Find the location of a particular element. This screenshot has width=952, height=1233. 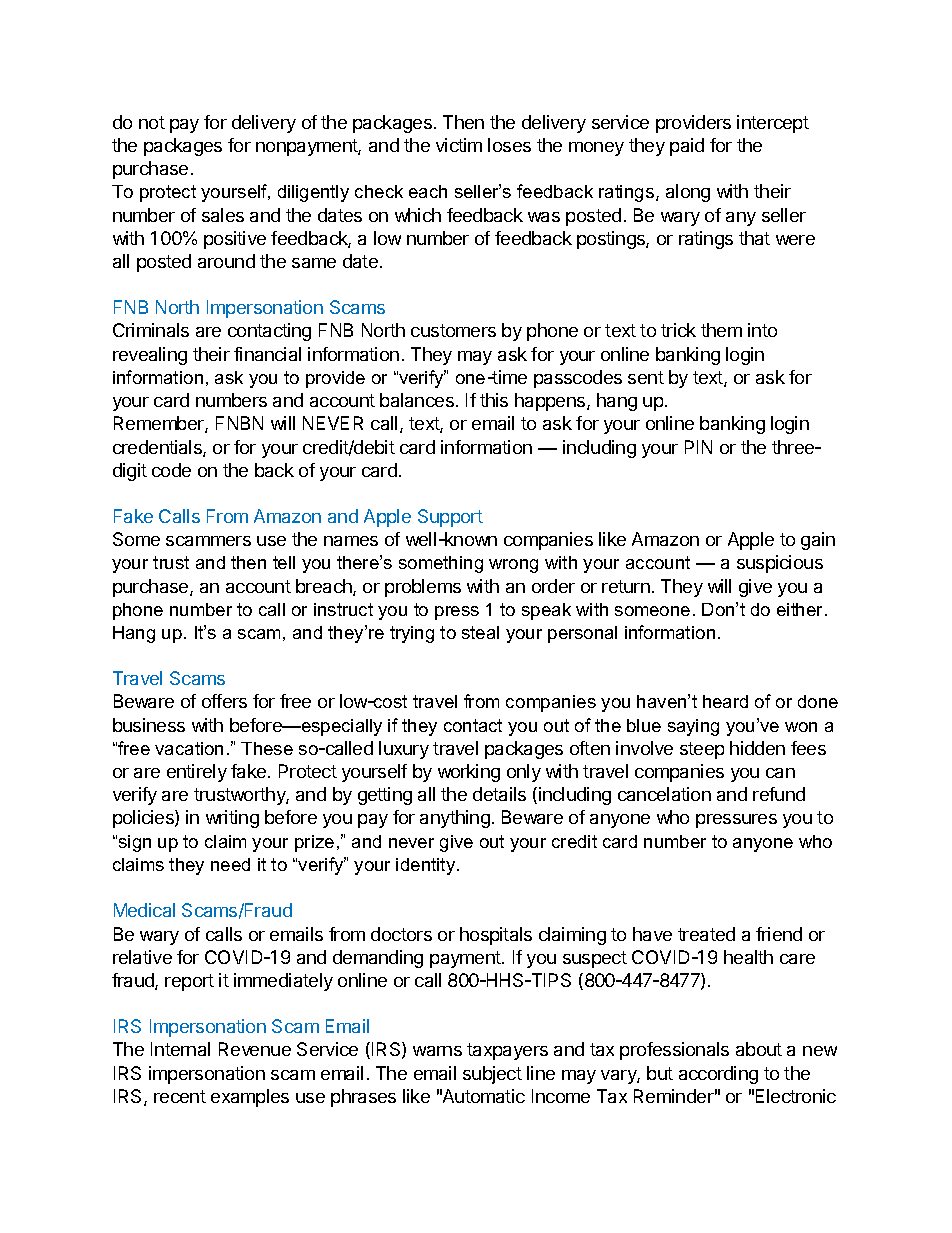

them is located at coordinates (721, 330).
